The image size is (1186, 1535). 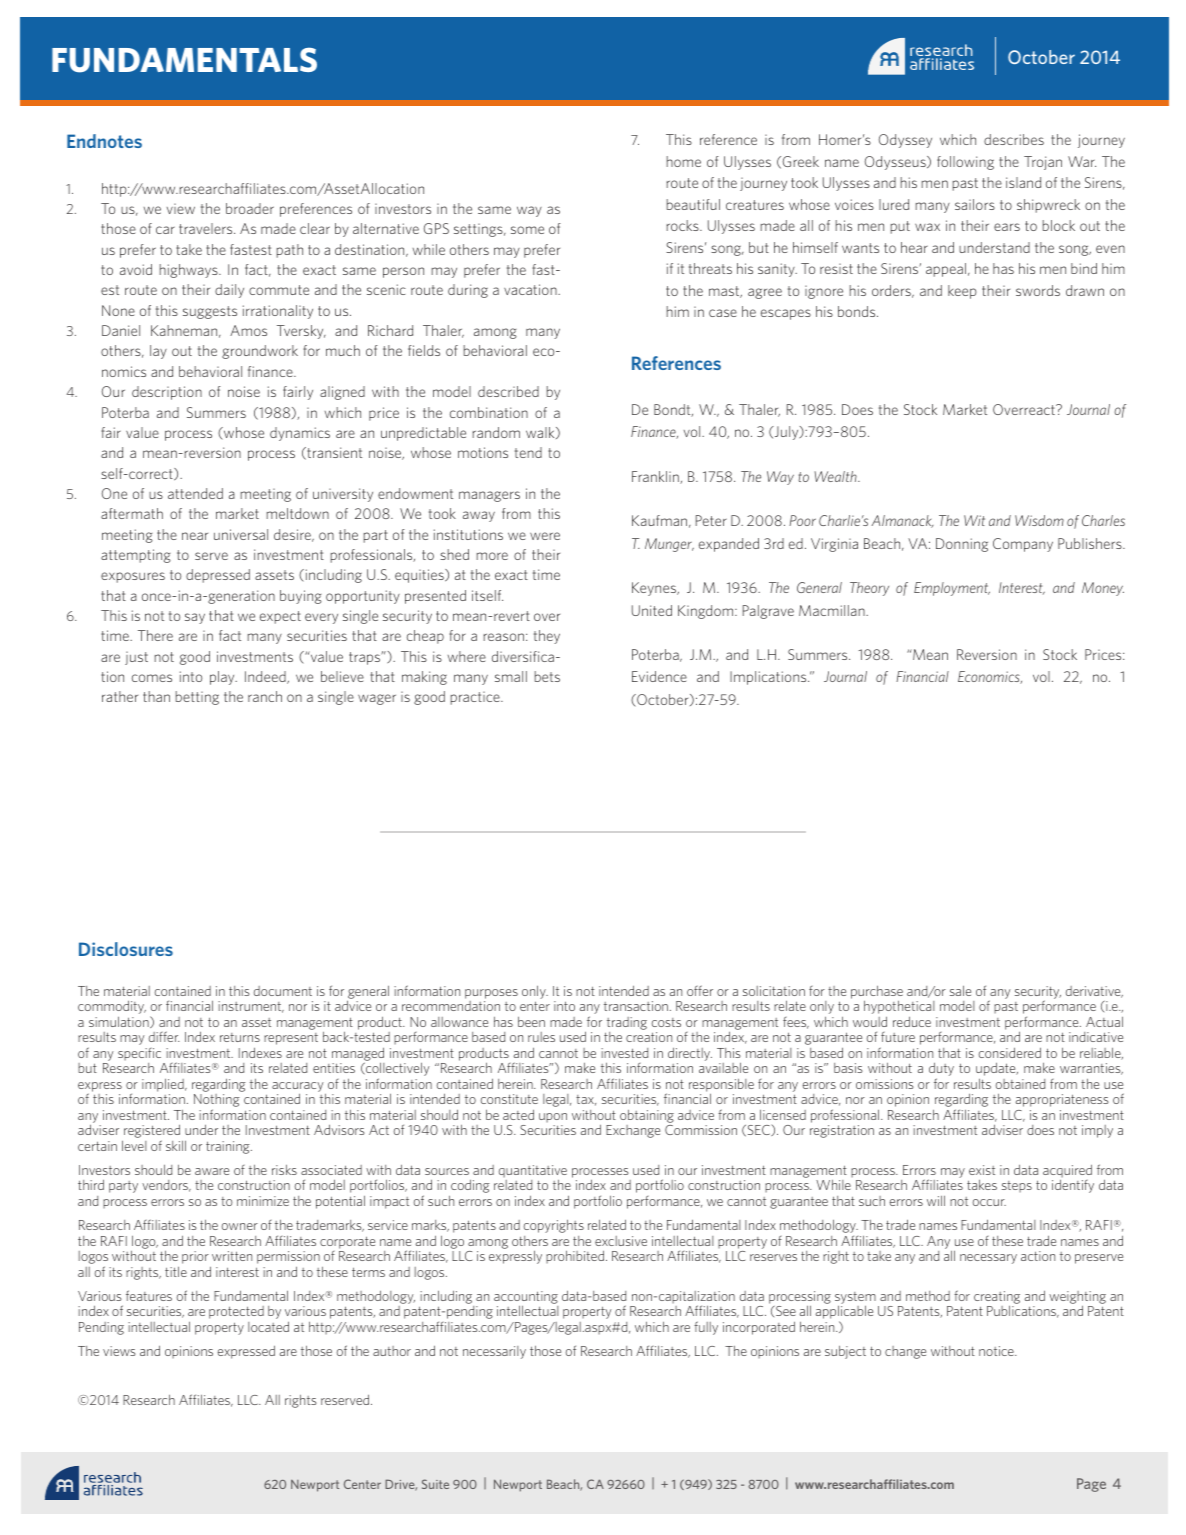 I want to click on notice, so click(x=997, y=1351).
